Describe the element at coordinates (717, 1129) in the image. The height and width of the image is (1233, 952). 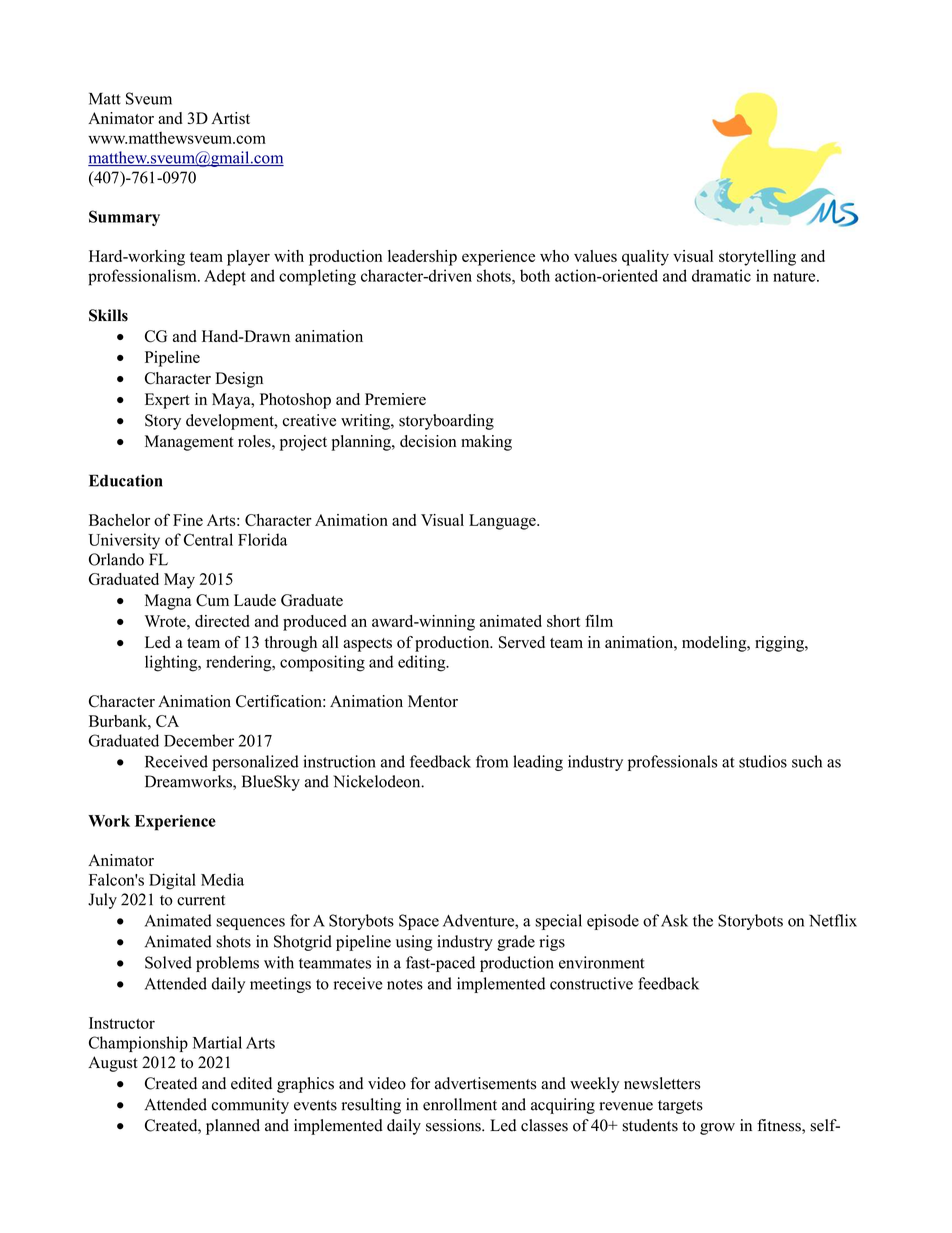
I see `grow` at that location.
